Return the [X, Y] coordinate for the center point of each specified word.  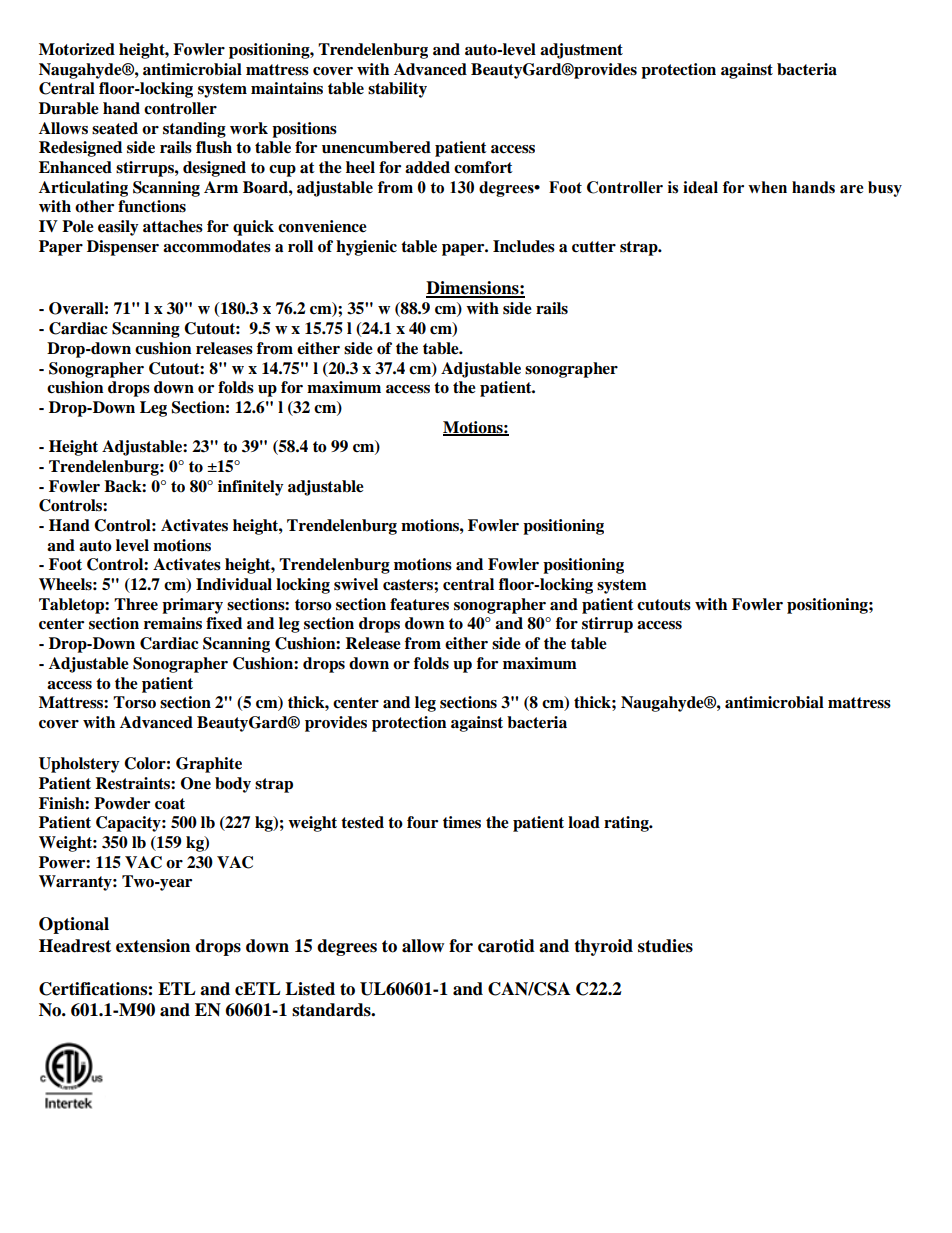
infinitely [251, 488]
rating [627, 824]
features [419, 604]
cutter [594, 247]
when [767, 187]
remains [173, 623]
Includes [524, 246]
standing [194, 130]
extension [153, 946]
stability [397, 90]
